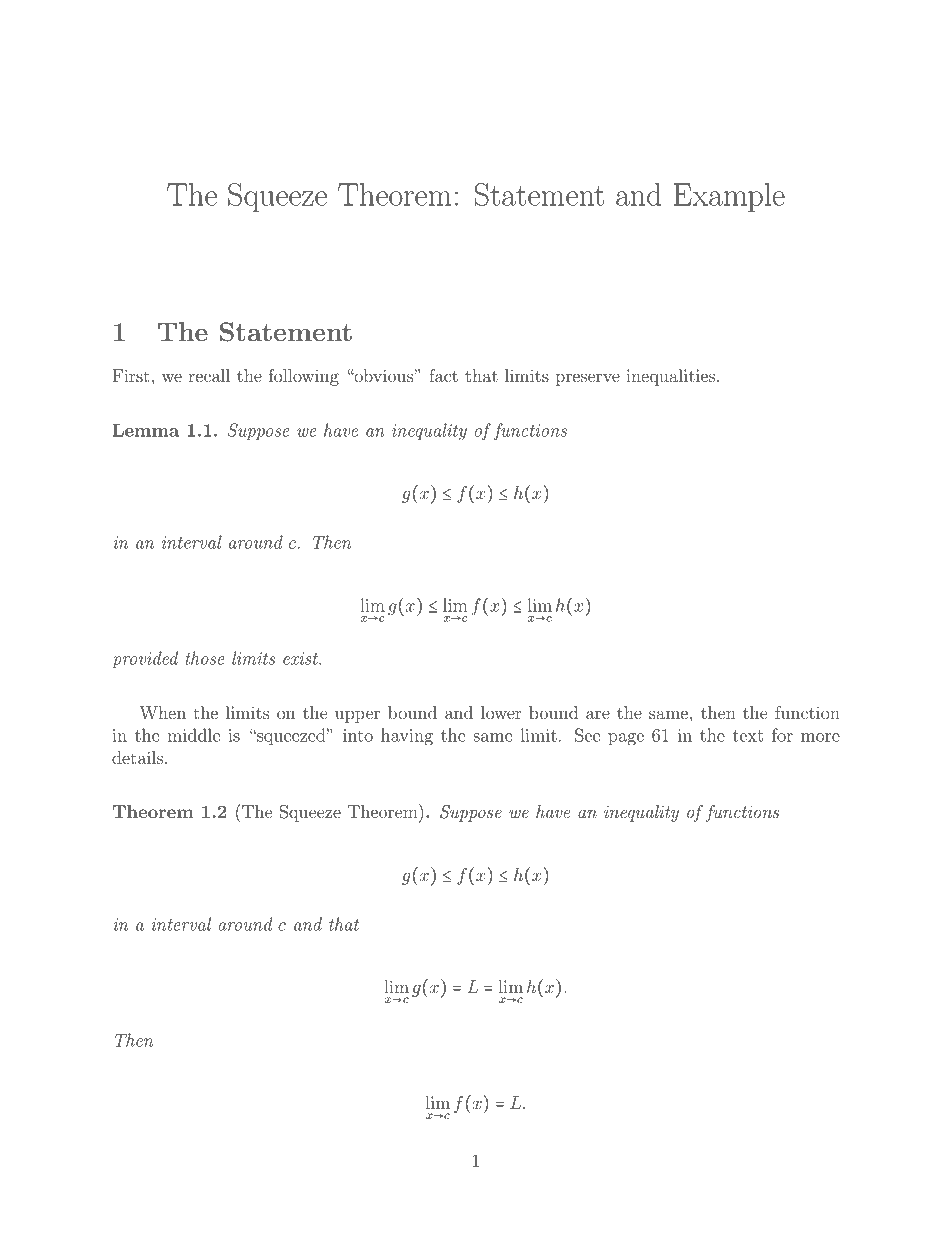 The height and width of the page is (1233, 952). I want to click on following, so click(304, 377).
